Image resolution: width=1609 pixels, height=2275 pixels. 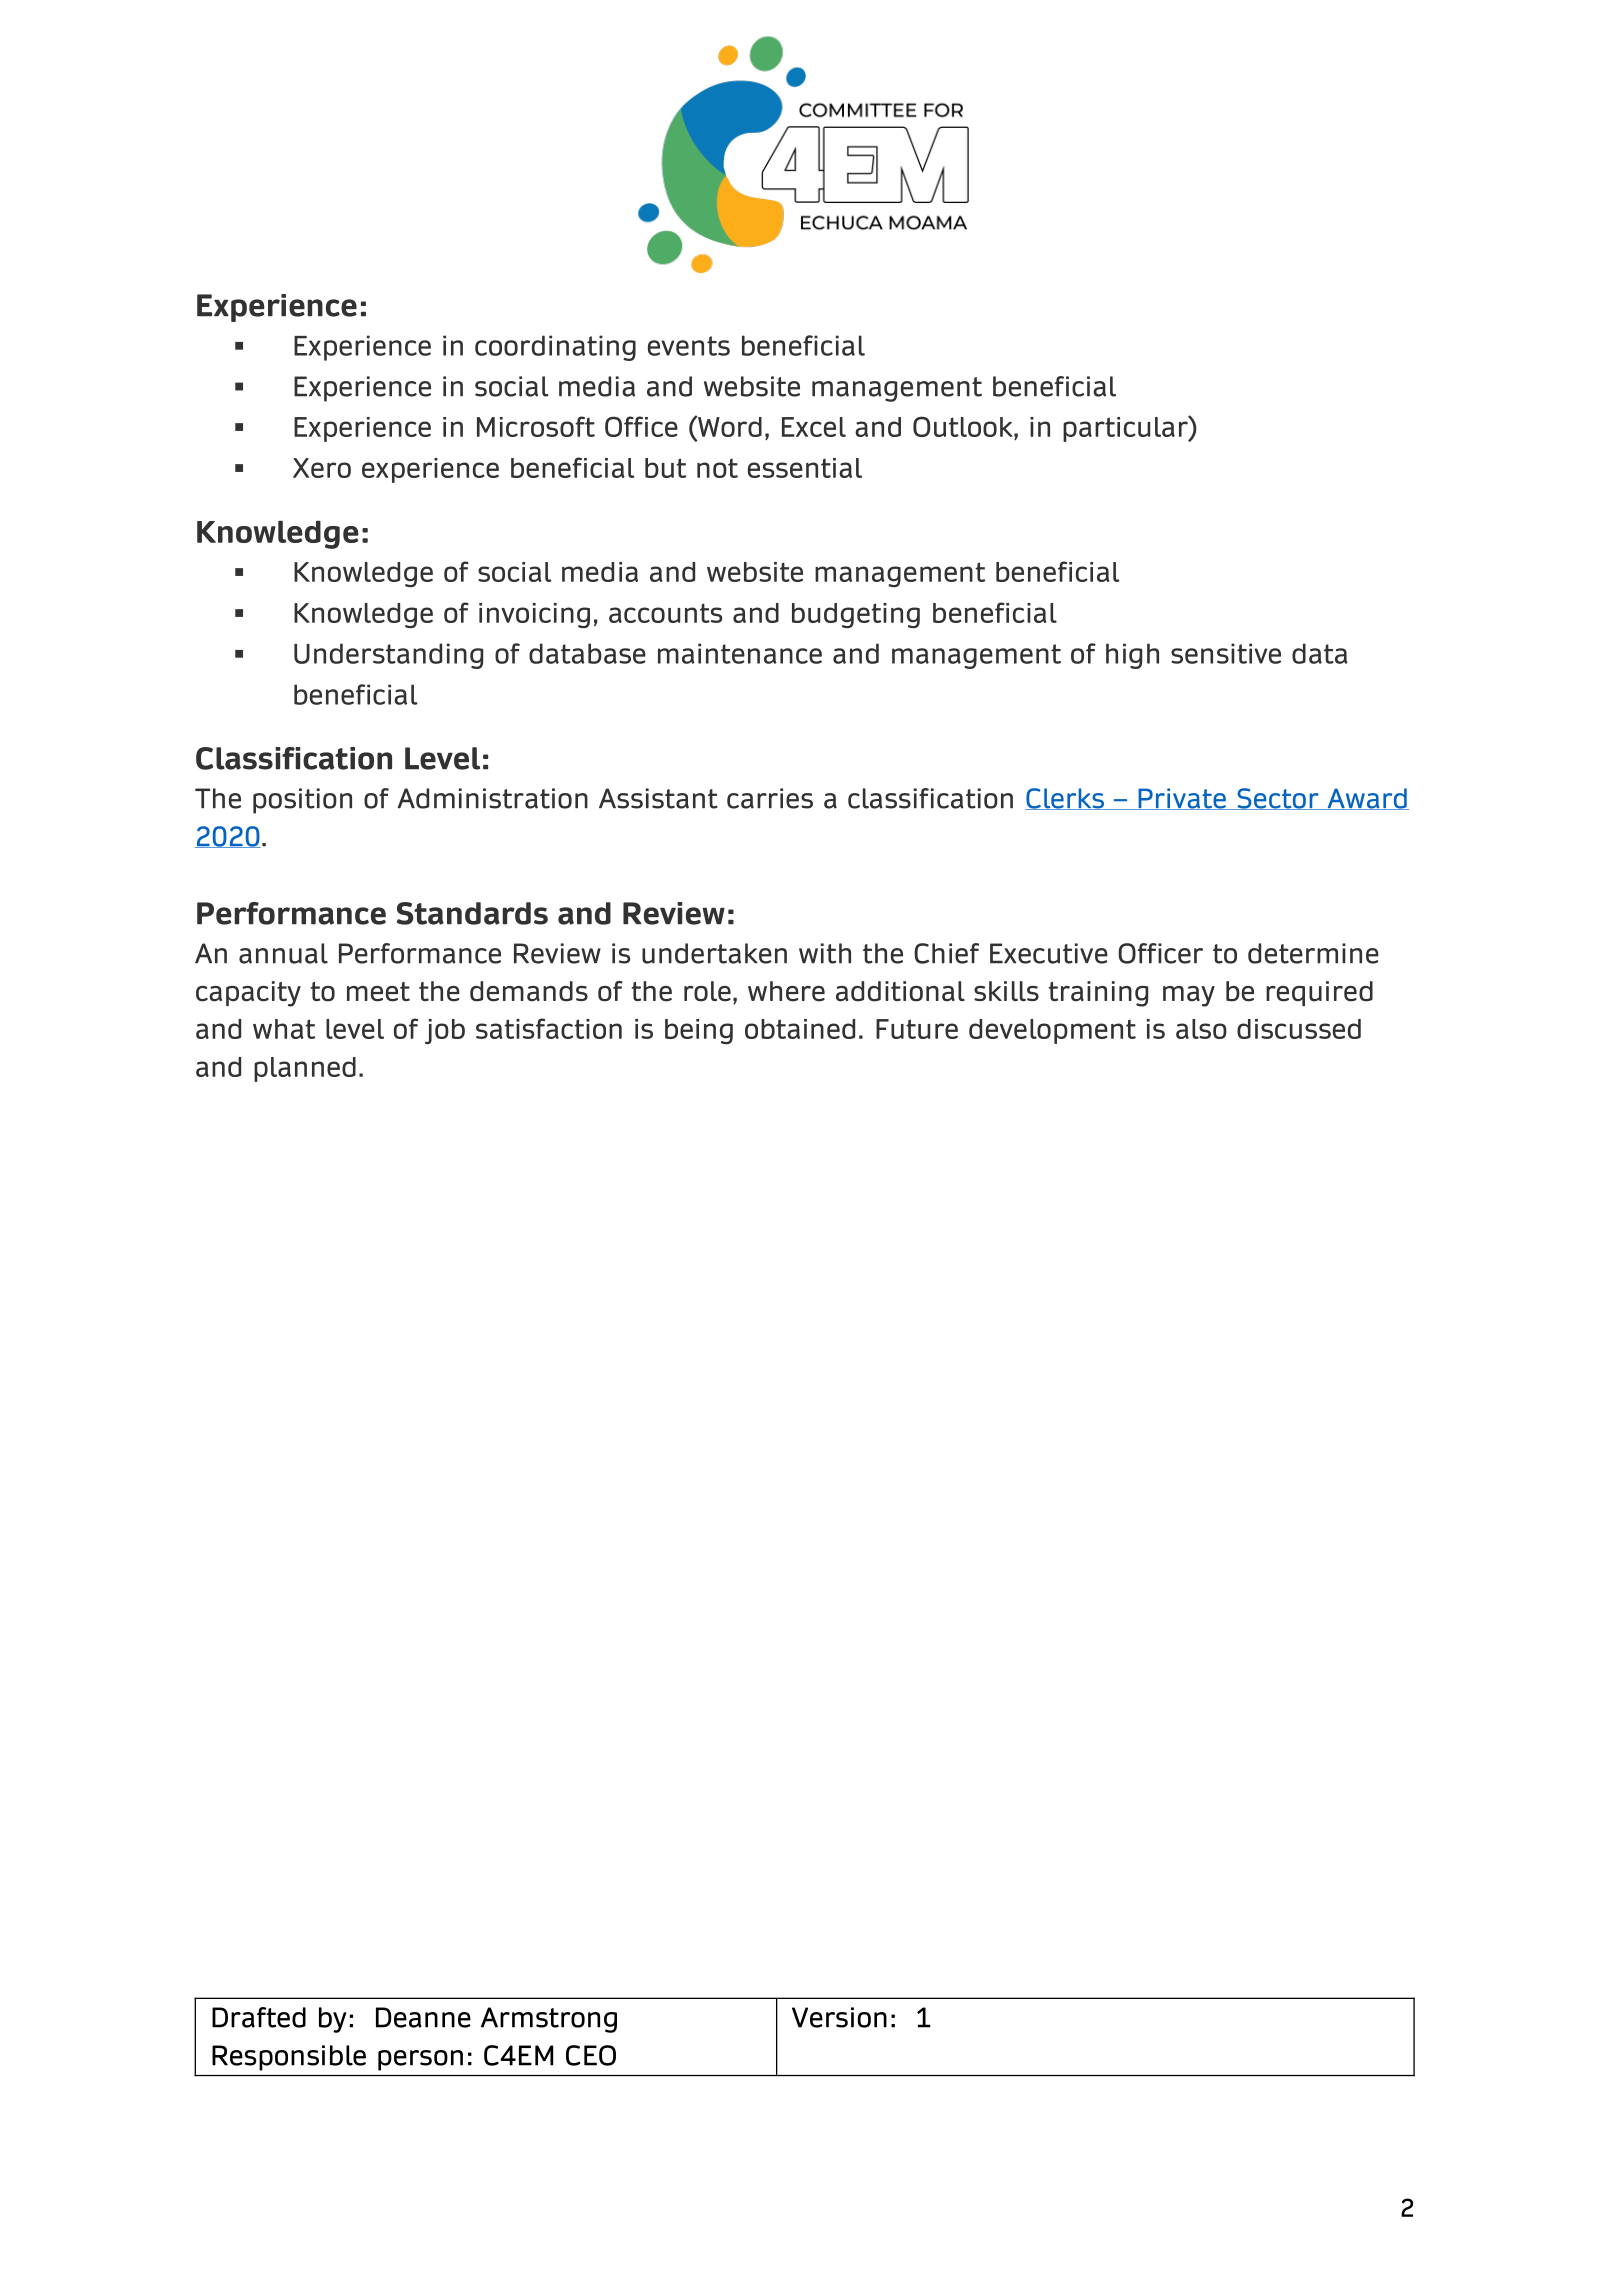 What do you see at coordinates (800, 1029) in the screenshot?
I see `obtained` at bounding box center [800, 1029].
